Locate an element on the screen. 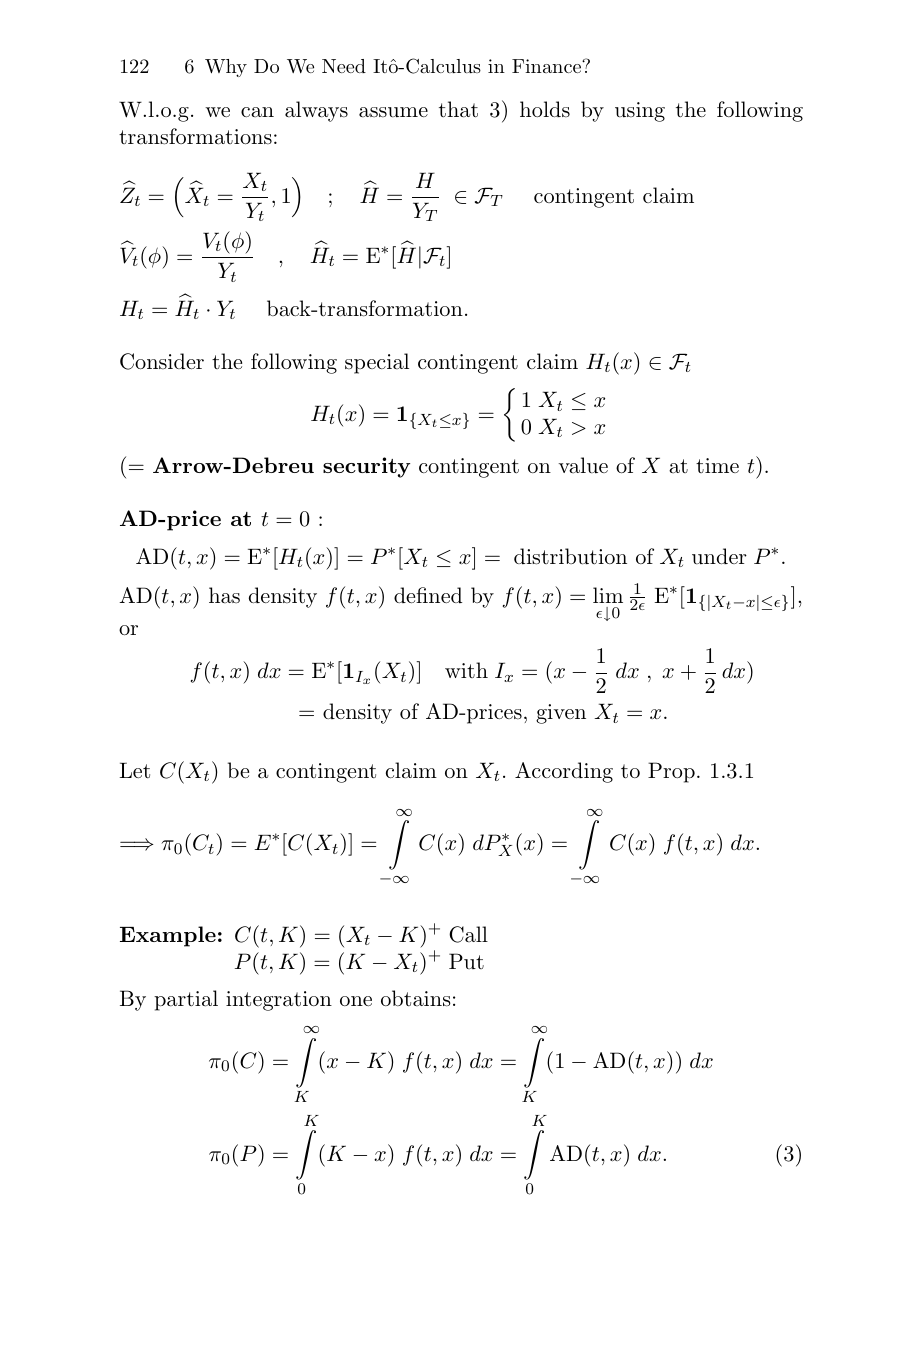  Consider is located at coordinates (162, 361).
